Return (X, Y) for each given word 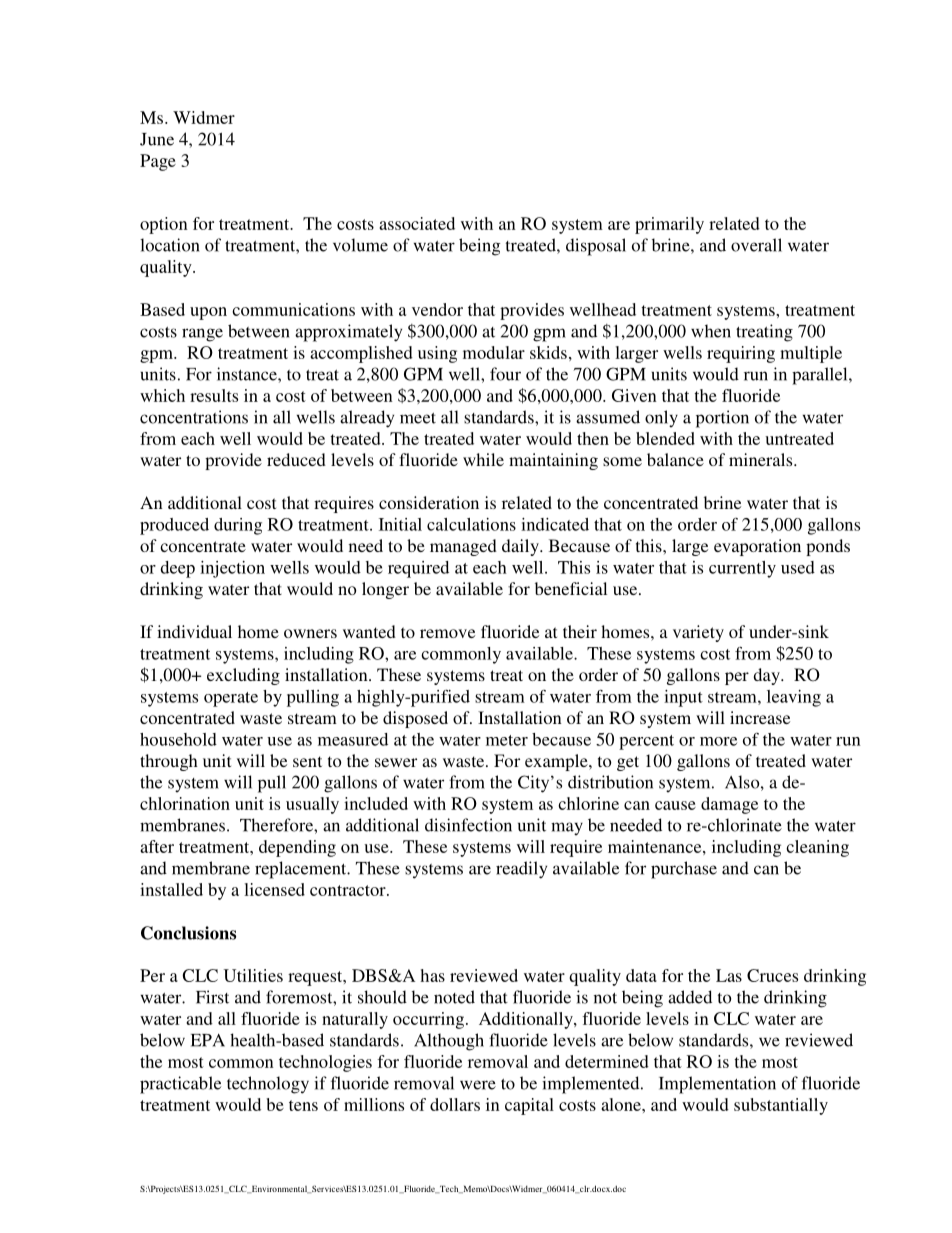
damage (729, 805)
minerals (762, 459)
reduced (296, 459)
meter (507, 740)
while (483, 459)
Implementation (717, 1085)
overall (756, 245)
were (478, 1085)
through (169, 762)
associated (417, 223)
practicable (180, 1085)
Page (158, 162)
